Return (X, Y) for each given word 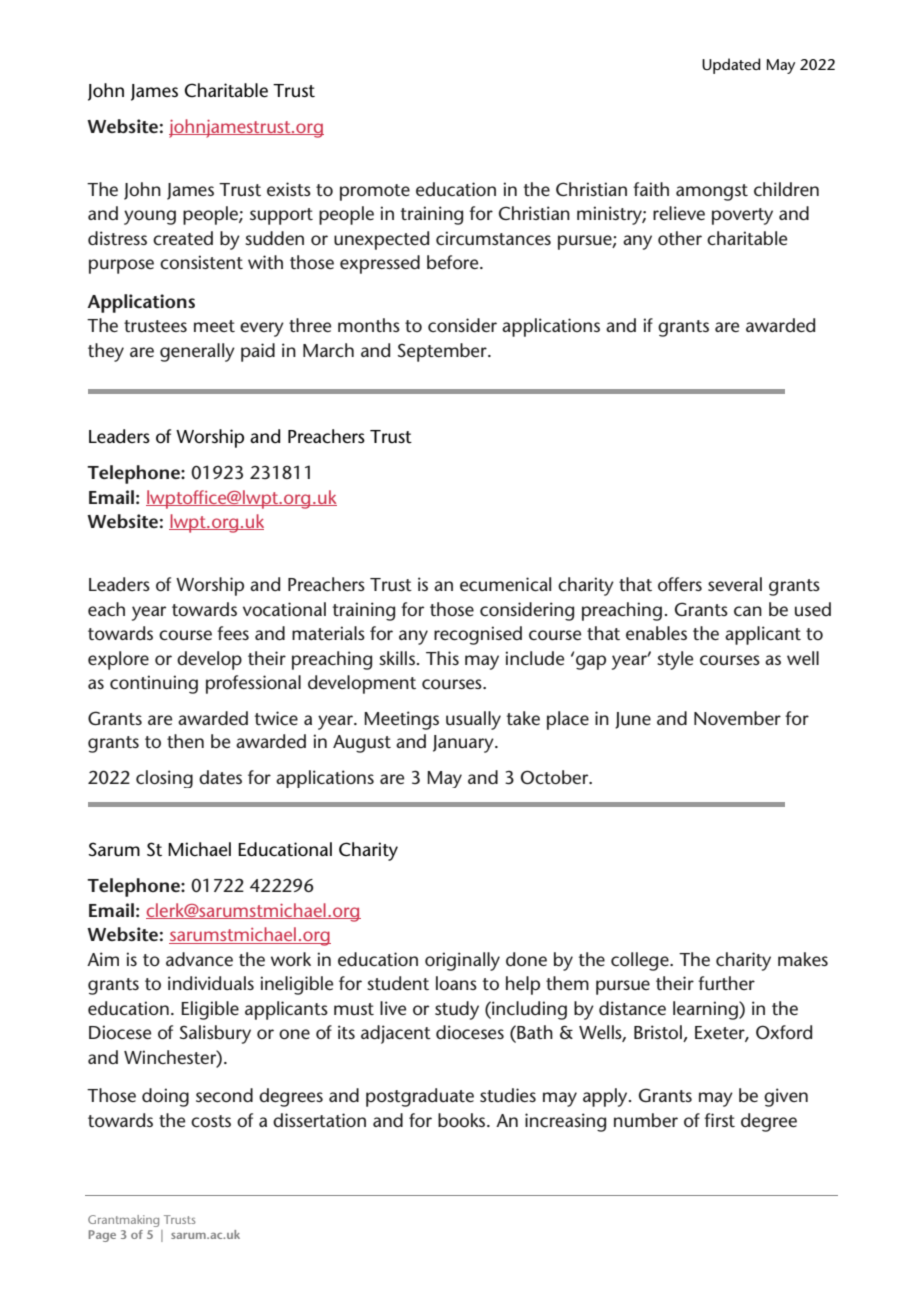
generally (197, 352)
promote (375, 192)
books (463, 1120)
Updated (731, 66)
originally (462, 961)
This (442, 658)
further (726, 983)
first (719, 1120)
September (443, 352)
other (680, 238)
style (675, 660)
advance (199, 959)
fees (233, 633)
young (150, 217)
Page (102, 1236)
